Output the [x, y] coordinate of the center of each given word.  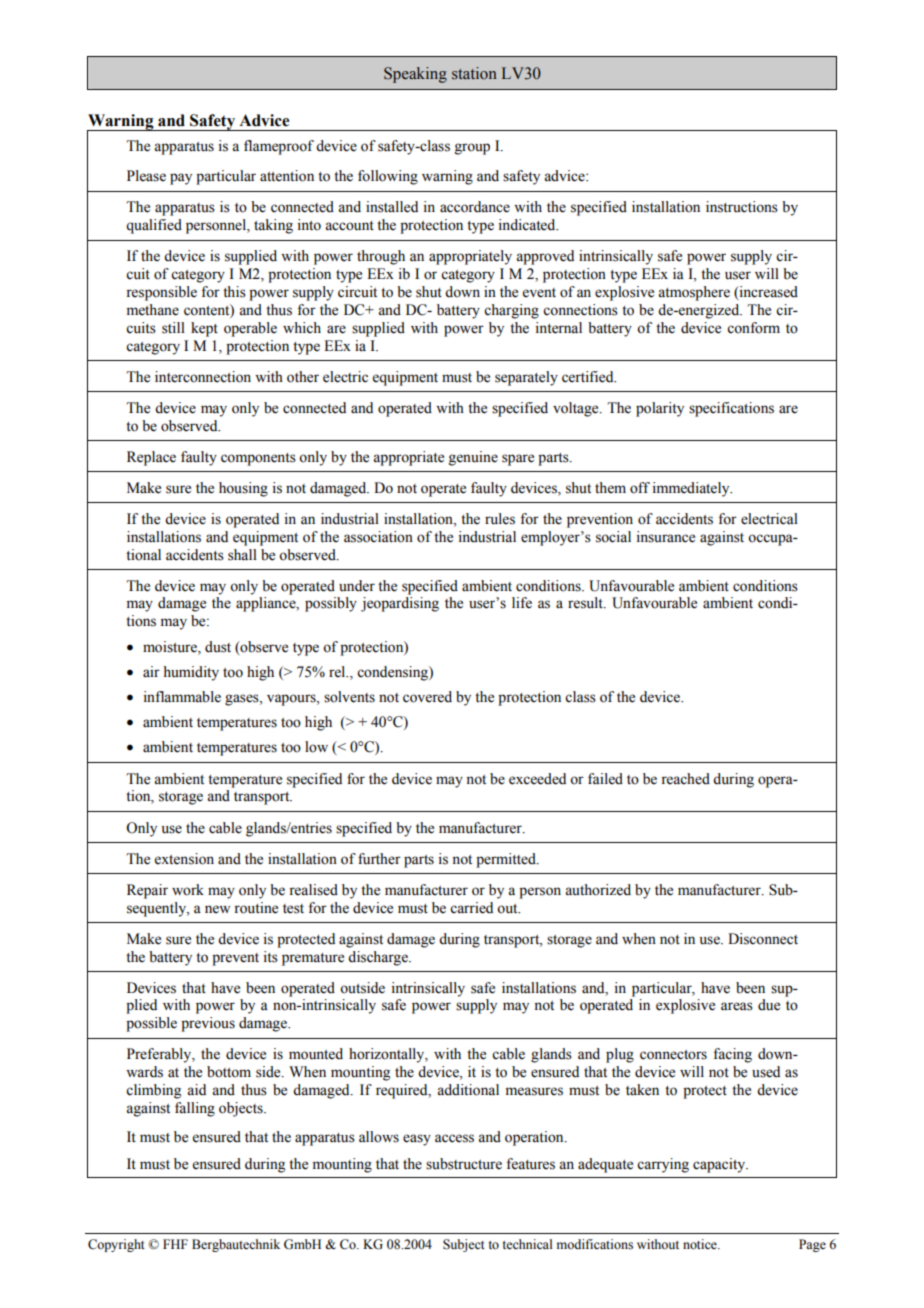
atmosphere [694, 293]
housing [243, 489]
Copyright [116, 1245]
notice [701, 1244]
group [472, 149]
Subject [464, 1245]
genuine [473, 458]
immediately [692, 489]
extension [184, 859]
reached [685, 779]
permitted [507, 860]
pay [181, 179]
